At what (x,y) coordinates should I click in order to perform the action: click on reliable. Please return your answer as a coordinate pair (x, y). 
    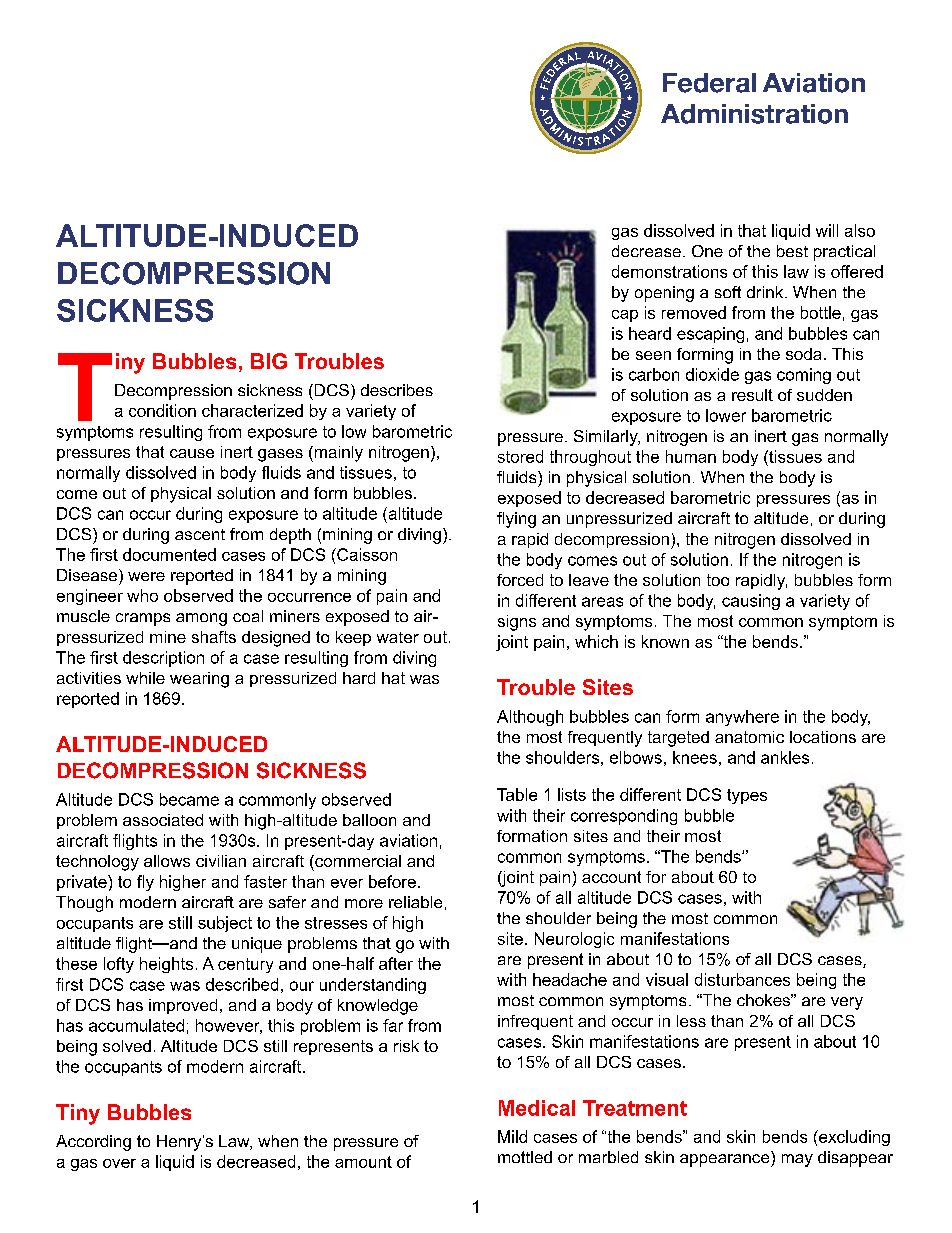
    Looking at the image, I should click on (415, 902).
